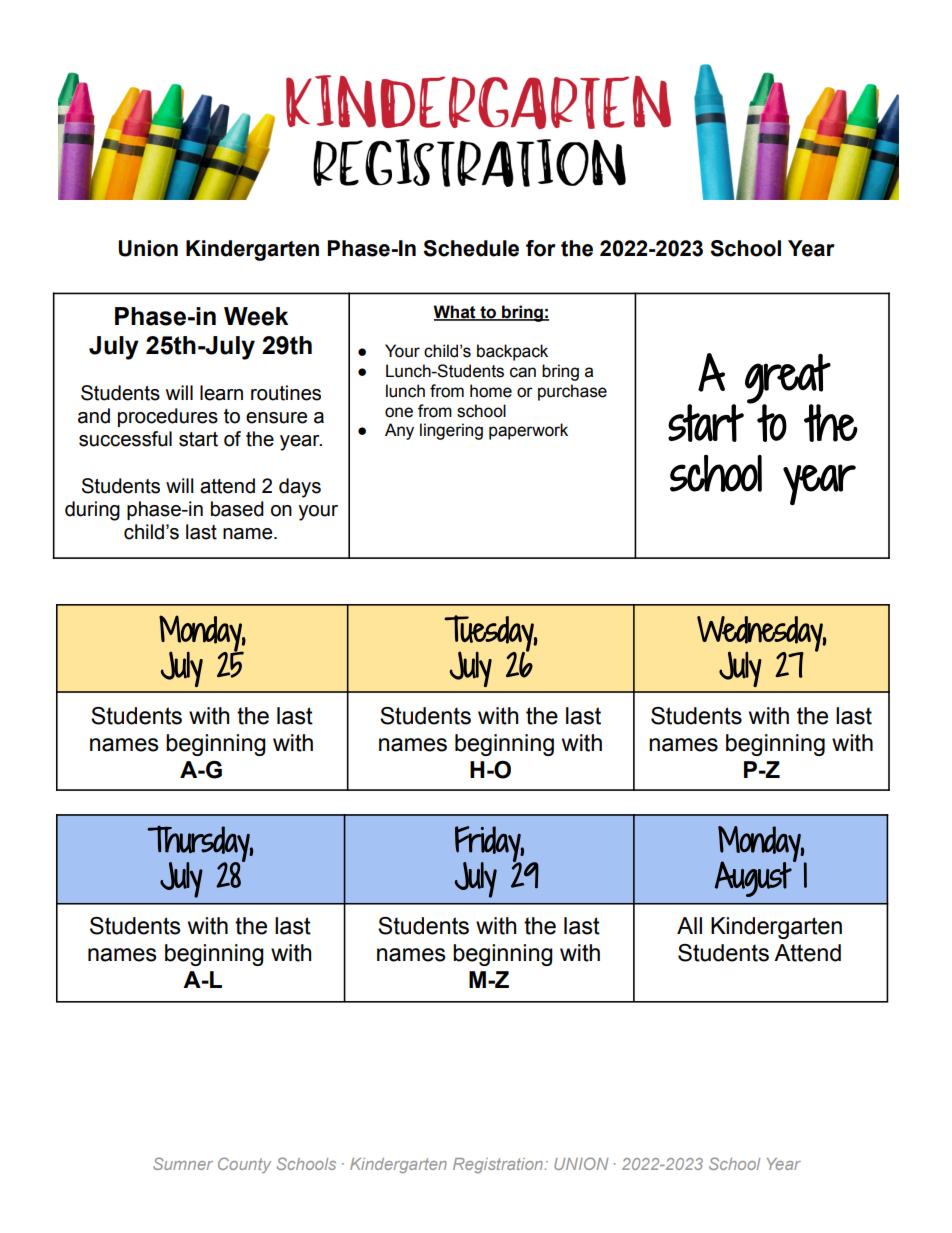 This screenshot has height=1233, width=952. Describe the element at coordinates (753, 879) in the screenshot. I see `August` at that location.
